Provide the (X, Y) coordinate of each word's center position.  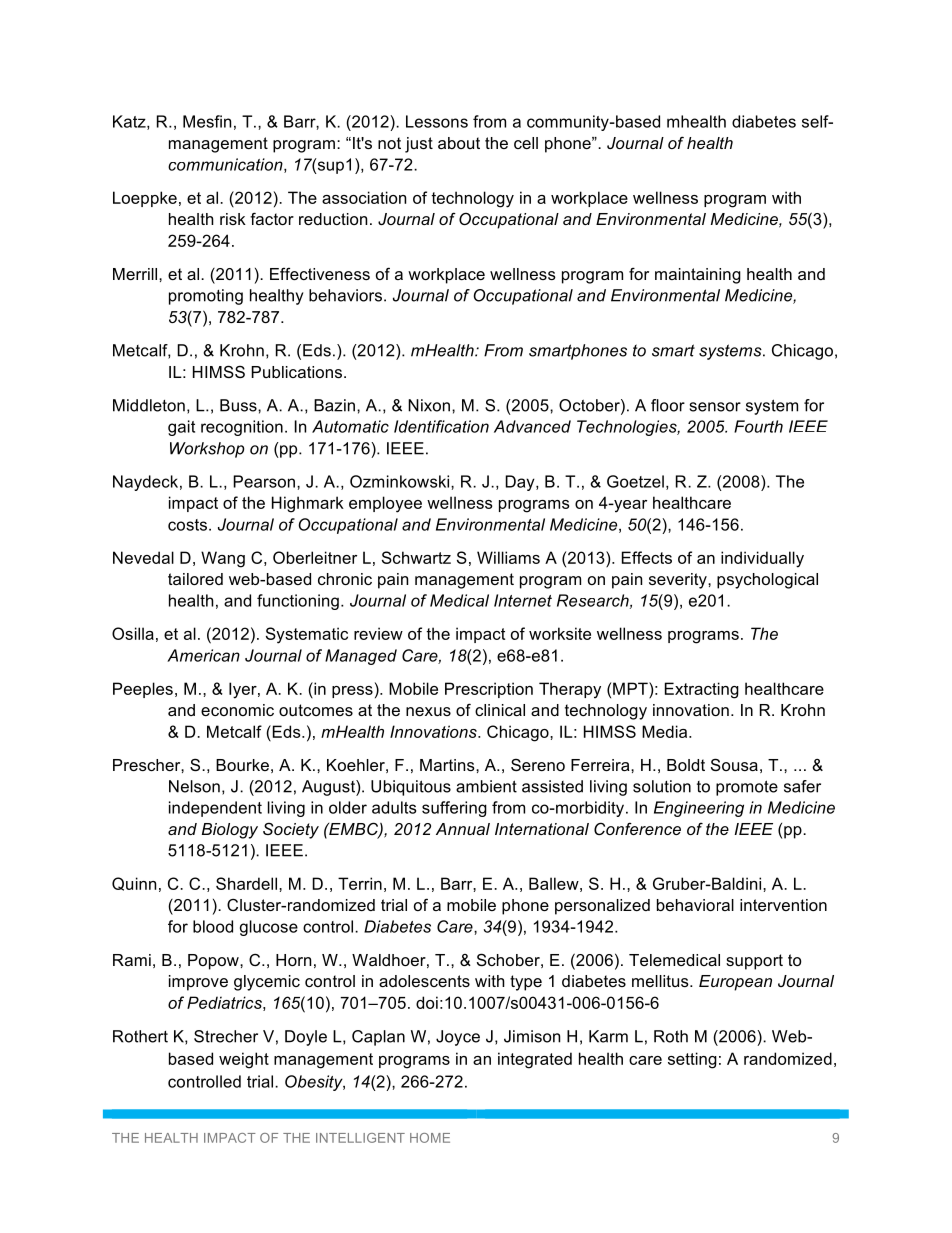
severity (679, 581)
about (459, 143)
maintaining (698, 276)
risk (233, 219)
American (203, 655)
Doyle (306, 1038)
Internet (523, 600)
